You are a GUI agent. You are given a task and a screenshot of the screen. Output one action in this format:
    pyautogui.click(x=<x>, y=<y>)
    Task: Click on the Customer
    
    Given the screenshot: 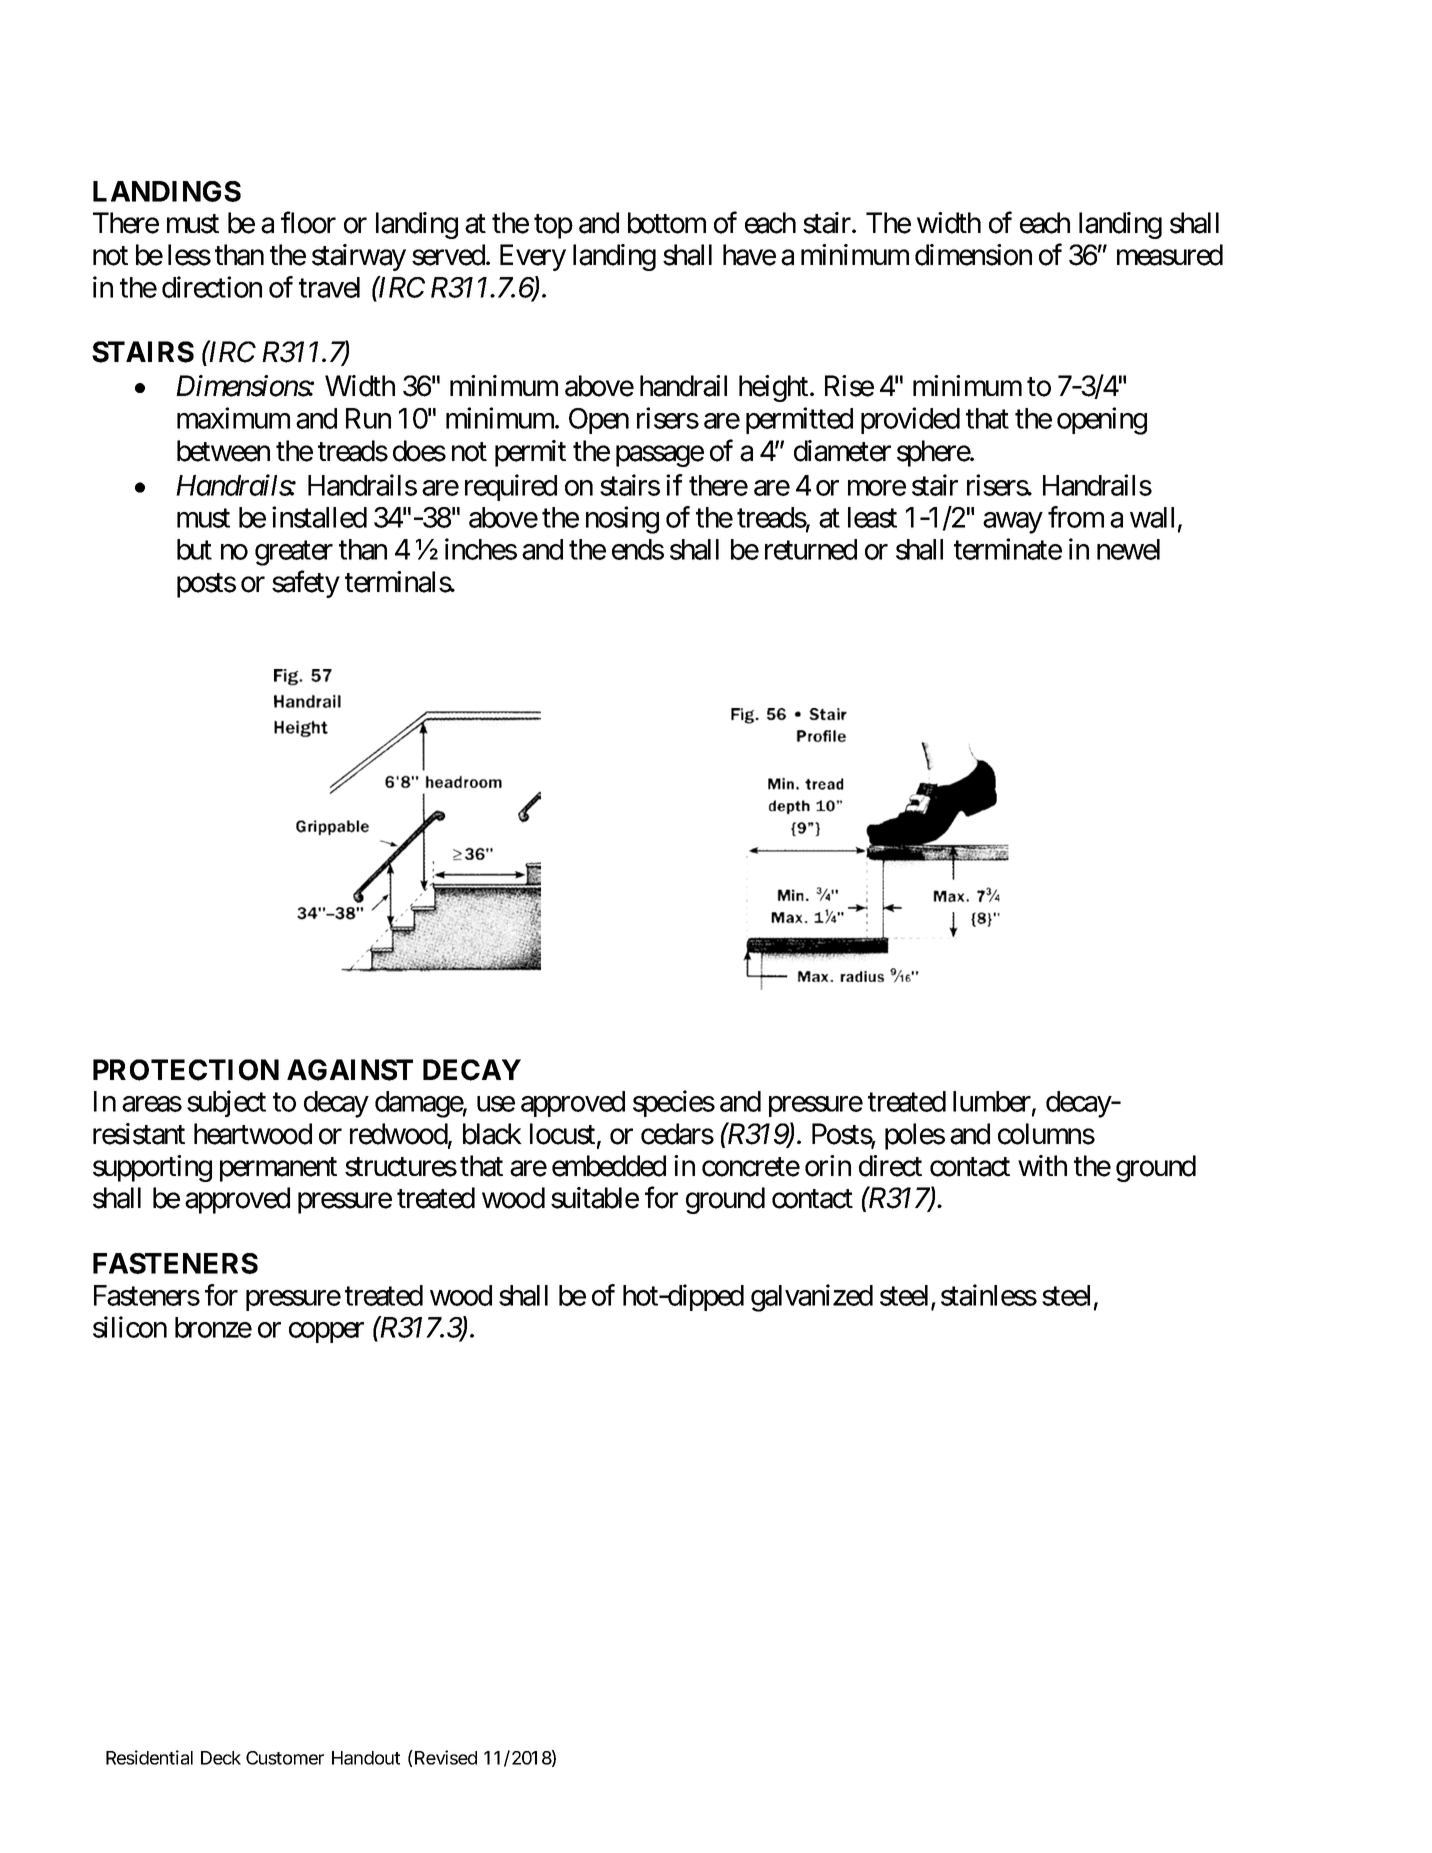 What is the action you would take?
    pyautogui.click(x=285, y=1758)
